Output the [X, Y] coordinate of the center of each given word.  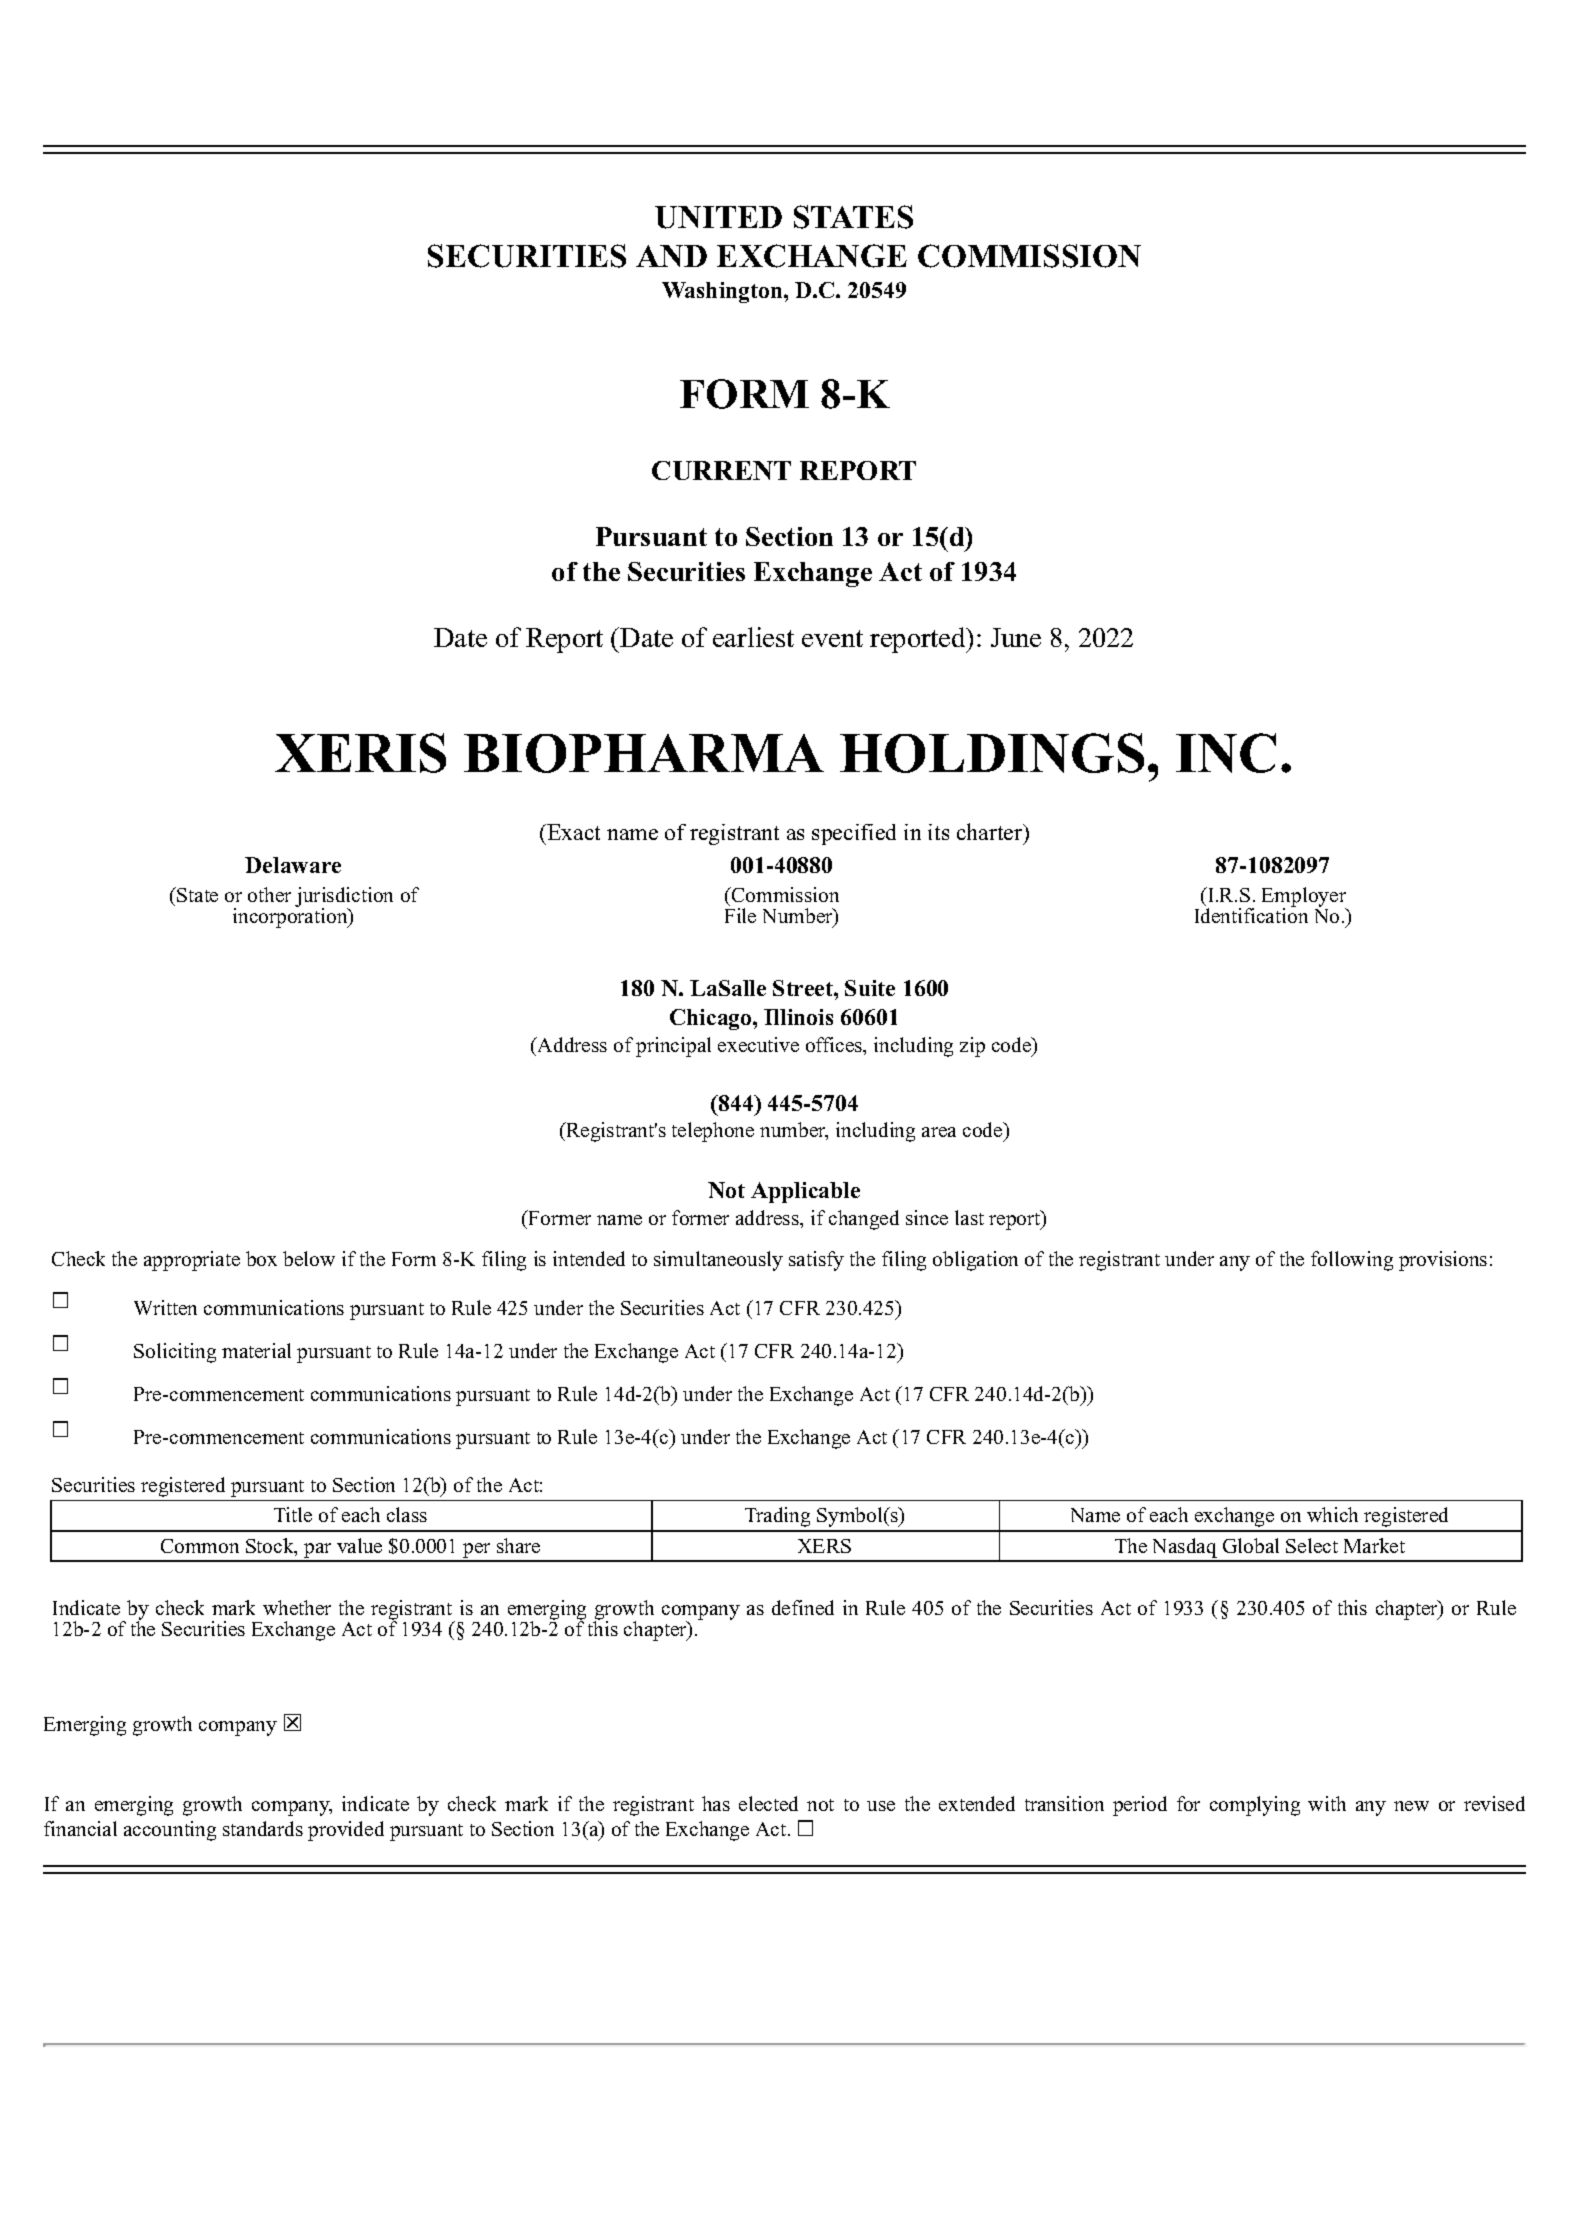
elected [768, 1803]
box [261, 1258]
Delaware [293, 865]
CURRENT [721, 470]
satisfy [816, 1261]
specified [854, 834]
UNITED [718, 217]
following [1352, 1261]
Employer [1305, 898]
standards [263, 1828]
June [1016, 637]
